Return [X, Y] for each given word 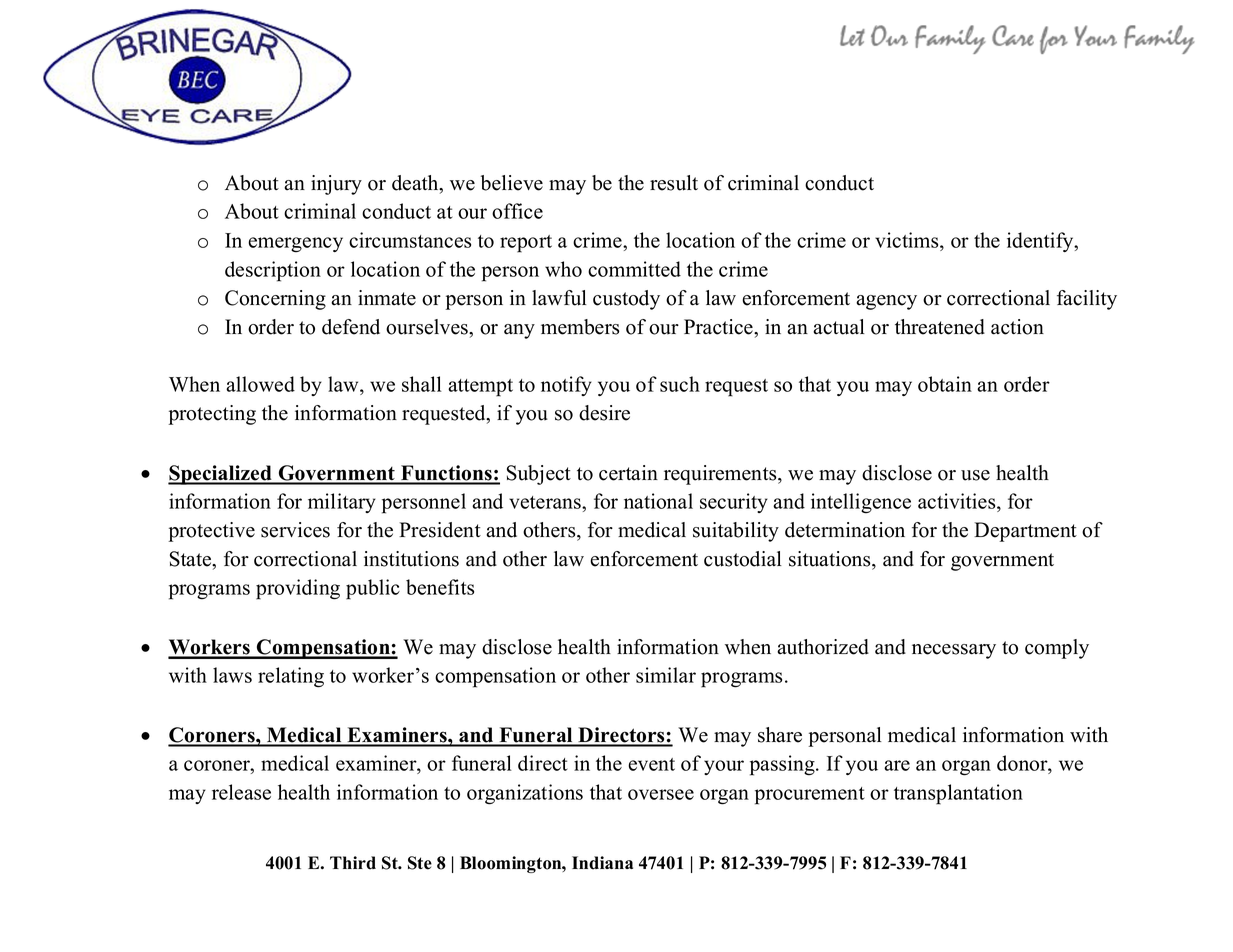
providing [298, 589]
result [674, 183]
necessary [954, 651]
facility [1087, 300]
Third [353, 863]
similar [666, 675]
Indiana [602, 863]
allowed [260, 384]
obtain [945, 384]
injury [336, 185]
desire [604, 413]
